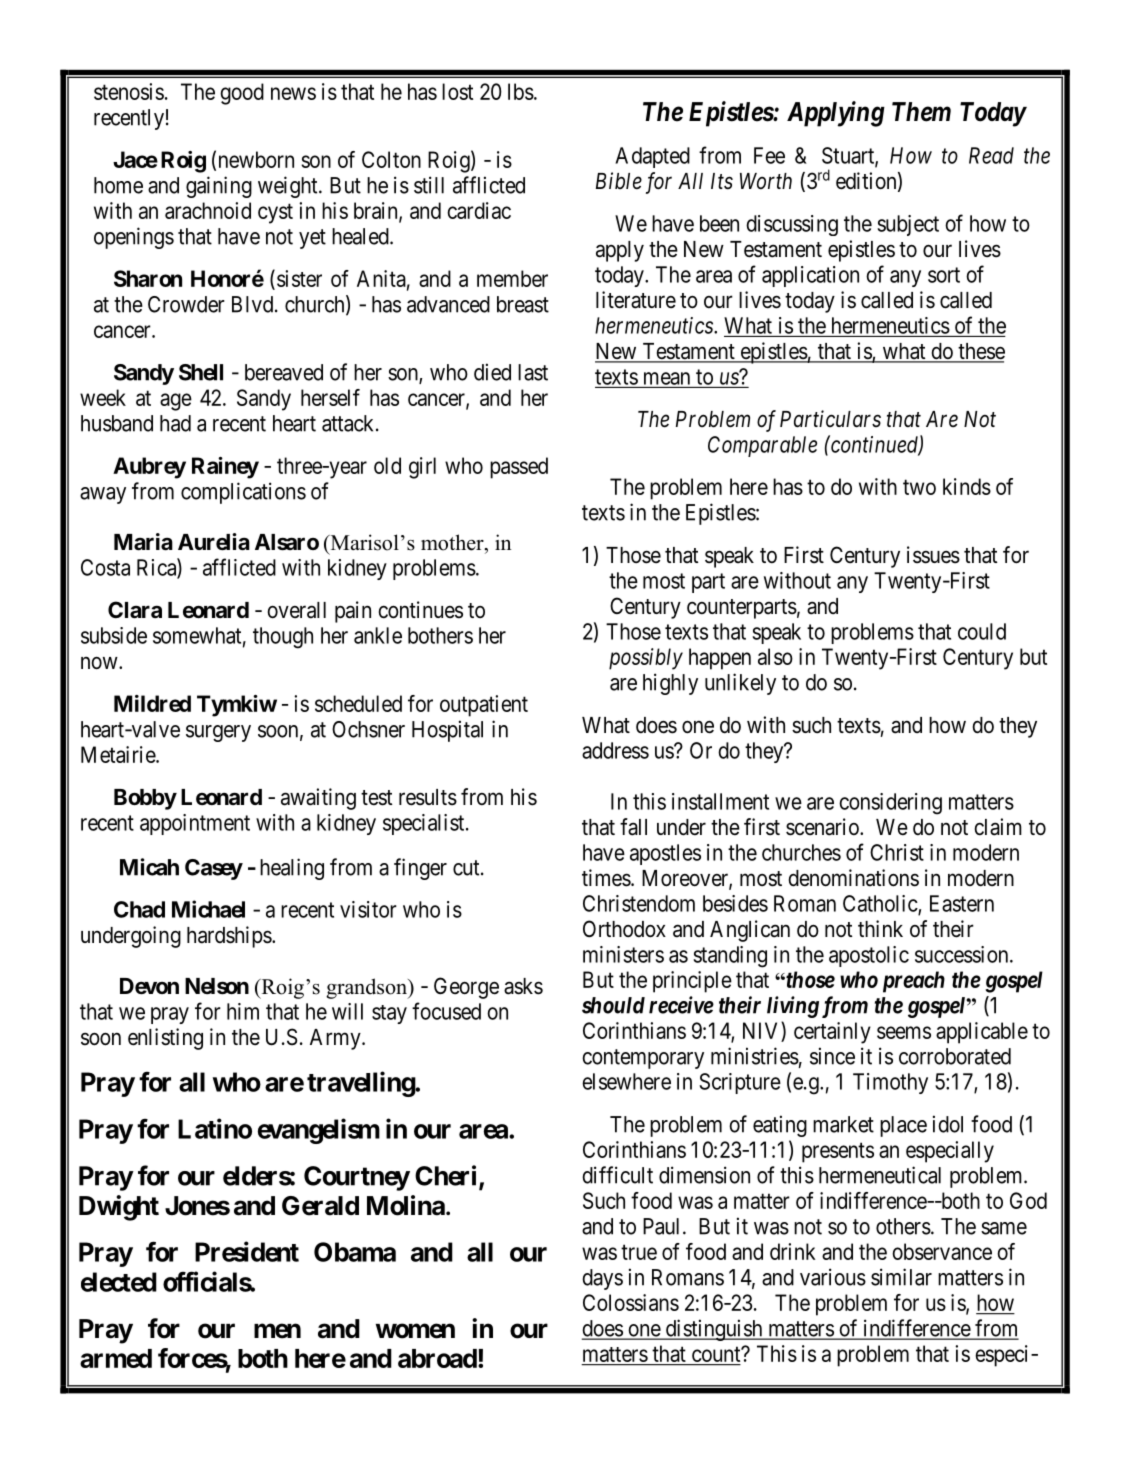 The image size is (1130, 1463). Describe the element at coordinates (921, 112) in the screenshot. I see `Them` at that location.
